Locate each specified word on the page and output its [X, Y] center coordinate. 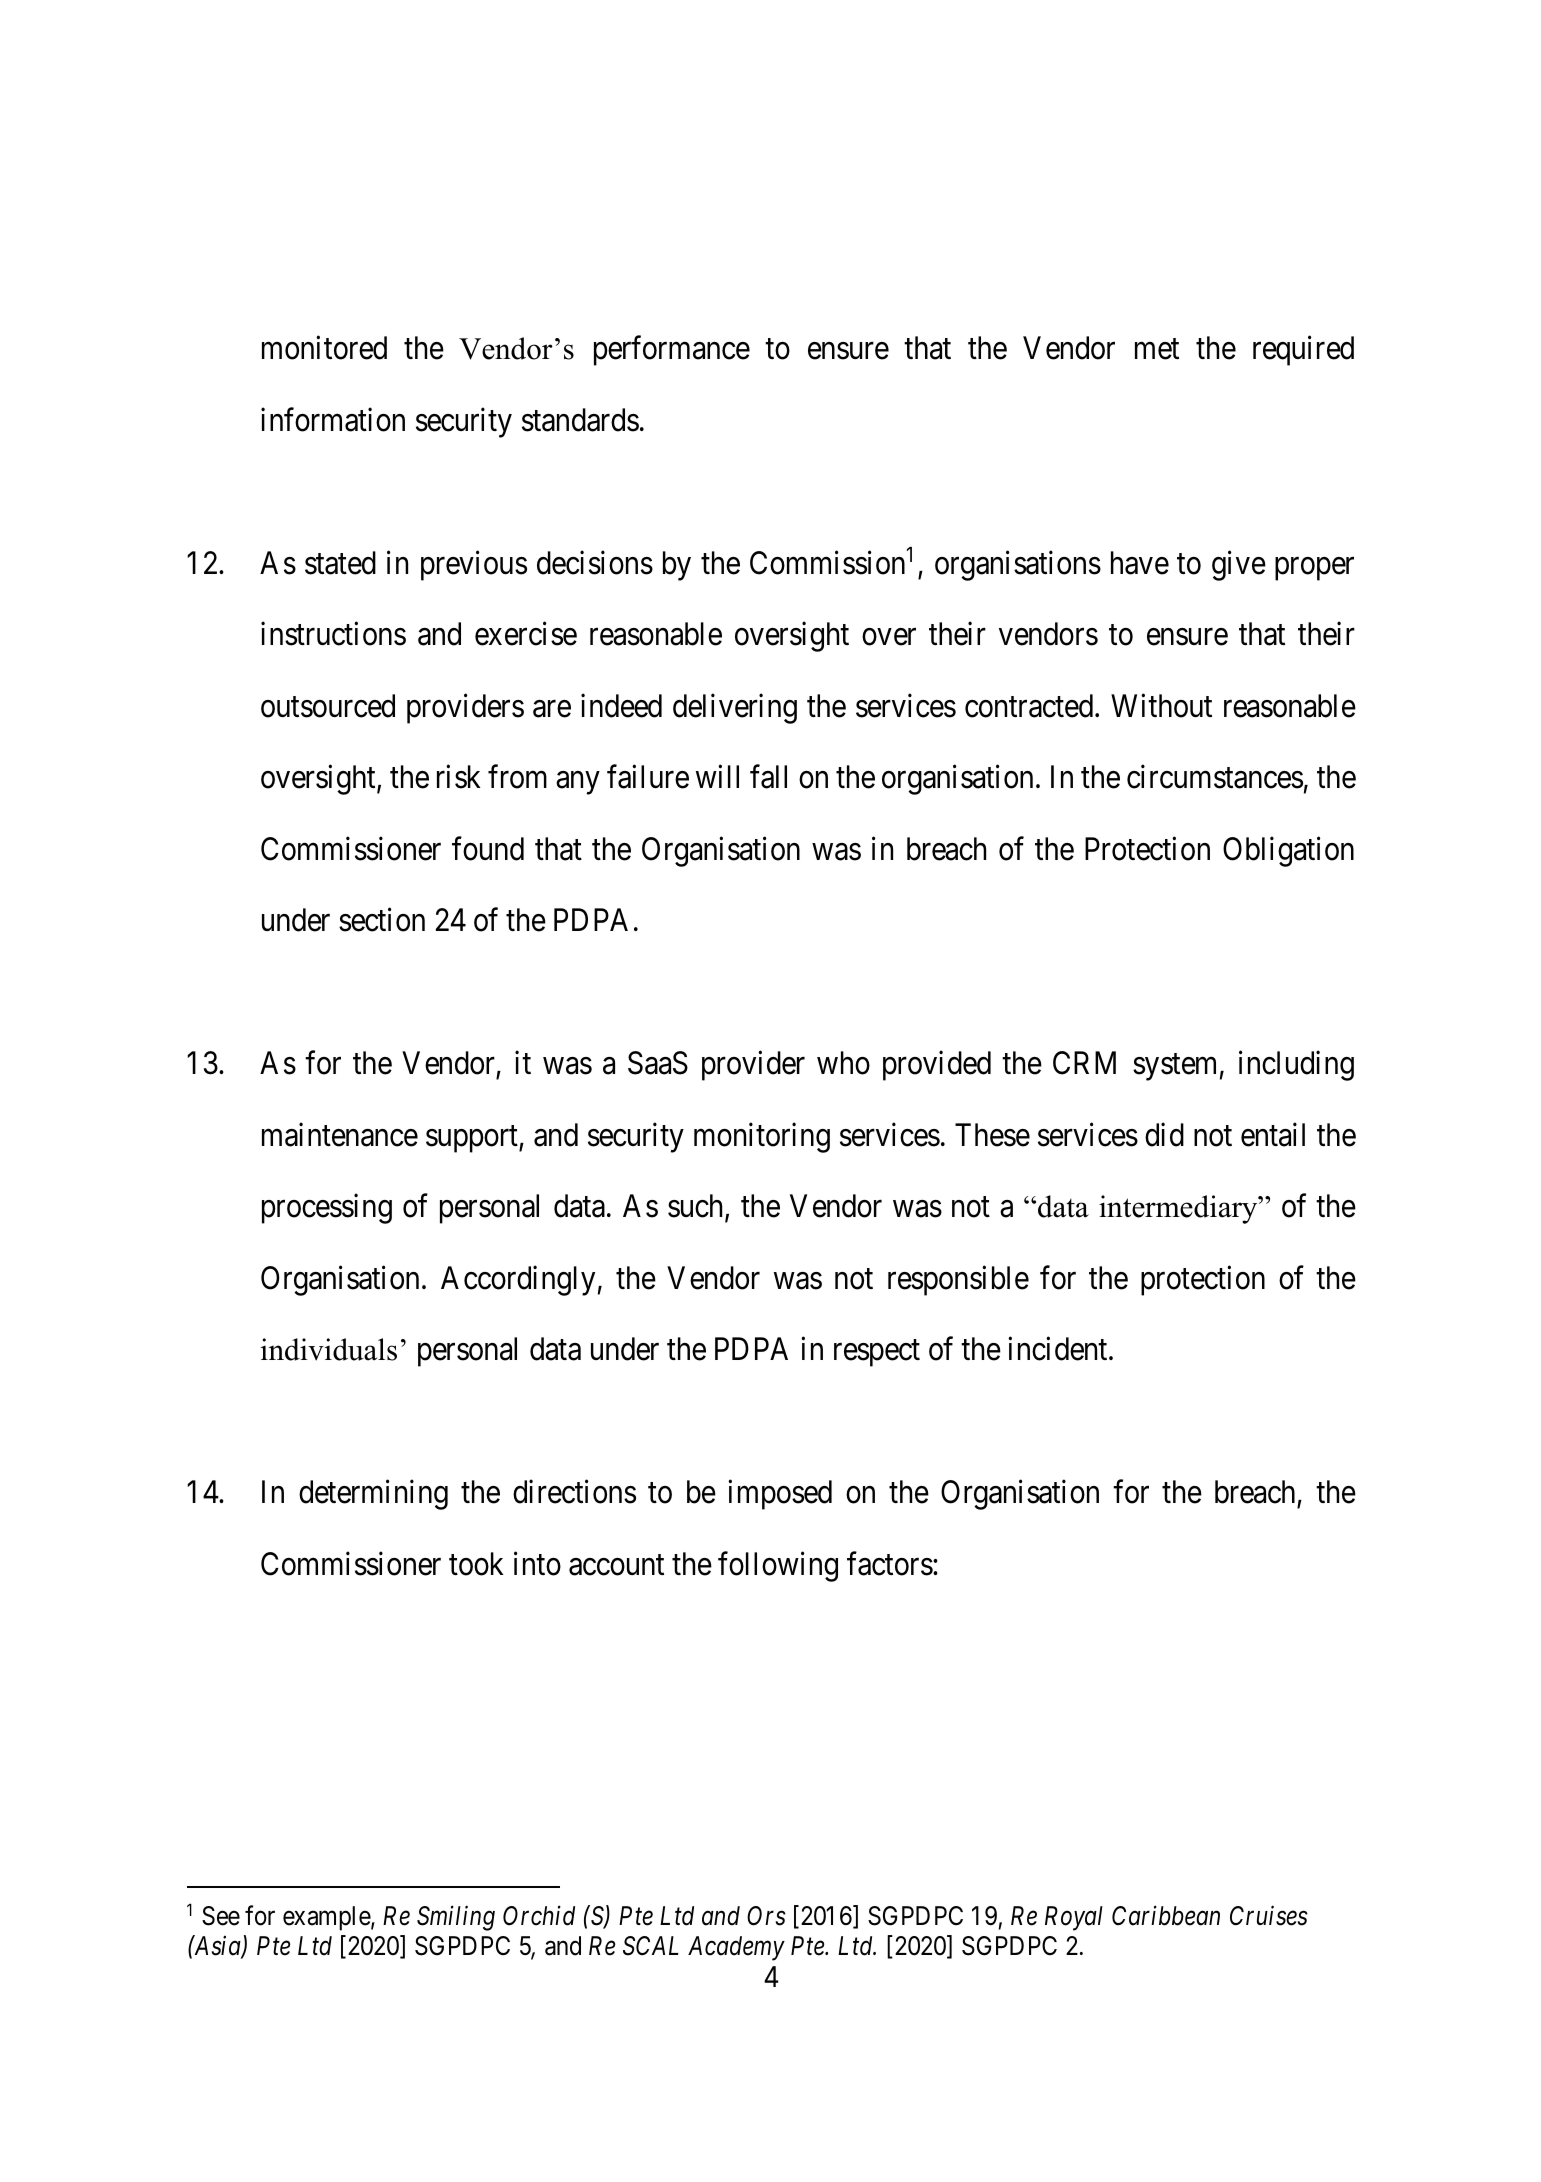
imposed [780, 1495]
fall [768, 777]
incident [1059, 1349]
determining [373, 1495]
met [1157, 349]
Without [1161, 705]
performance [672, 351]
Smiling [456, 1918]
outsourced [328, 706]
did [1164, 1135]
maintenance [340, 1135]
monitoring [762, 1138]
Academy [736, 1948]
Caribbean [1166, 1915]
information [333, 419]
